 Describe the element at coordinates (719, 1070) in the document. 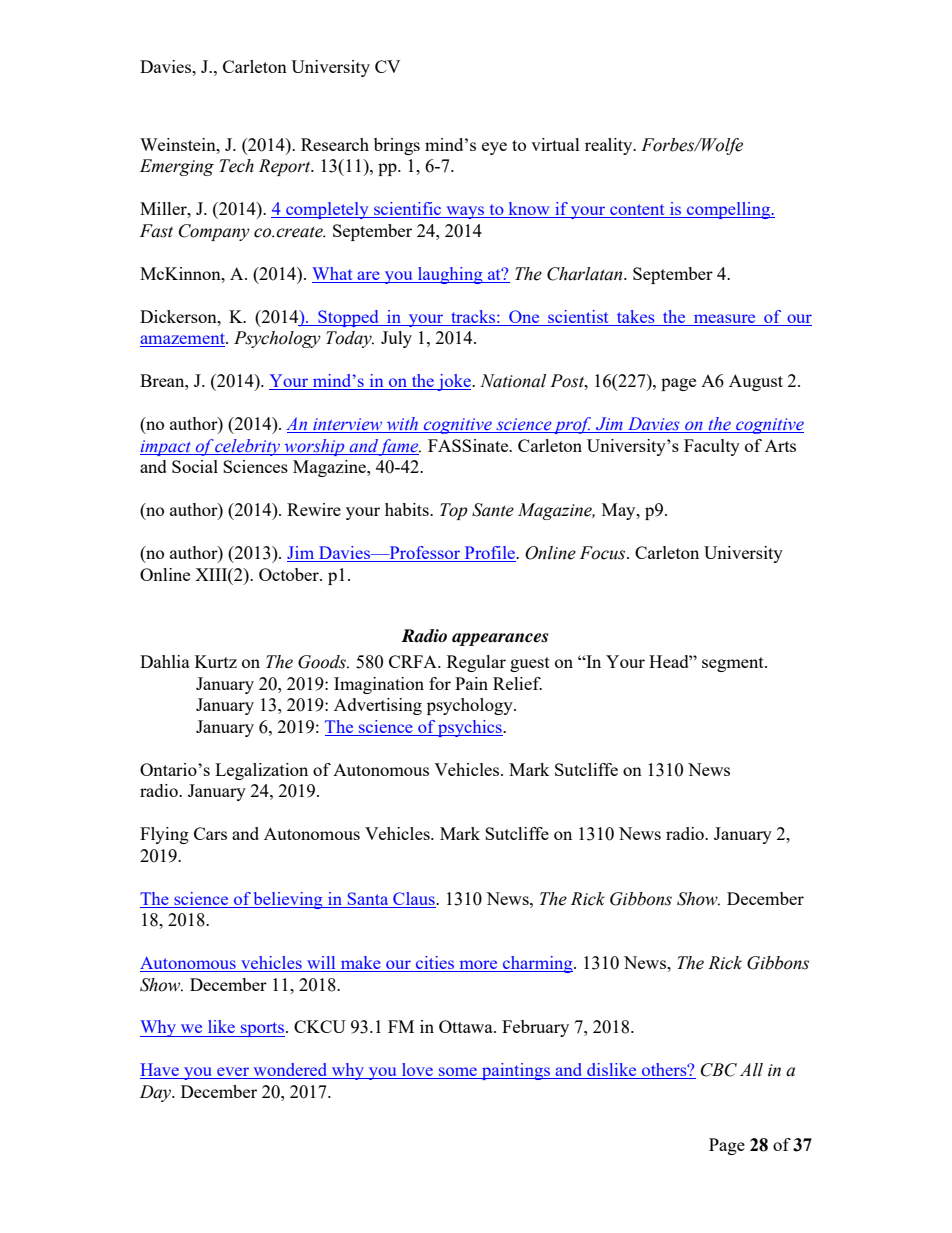

I see `CBC` at that location.
